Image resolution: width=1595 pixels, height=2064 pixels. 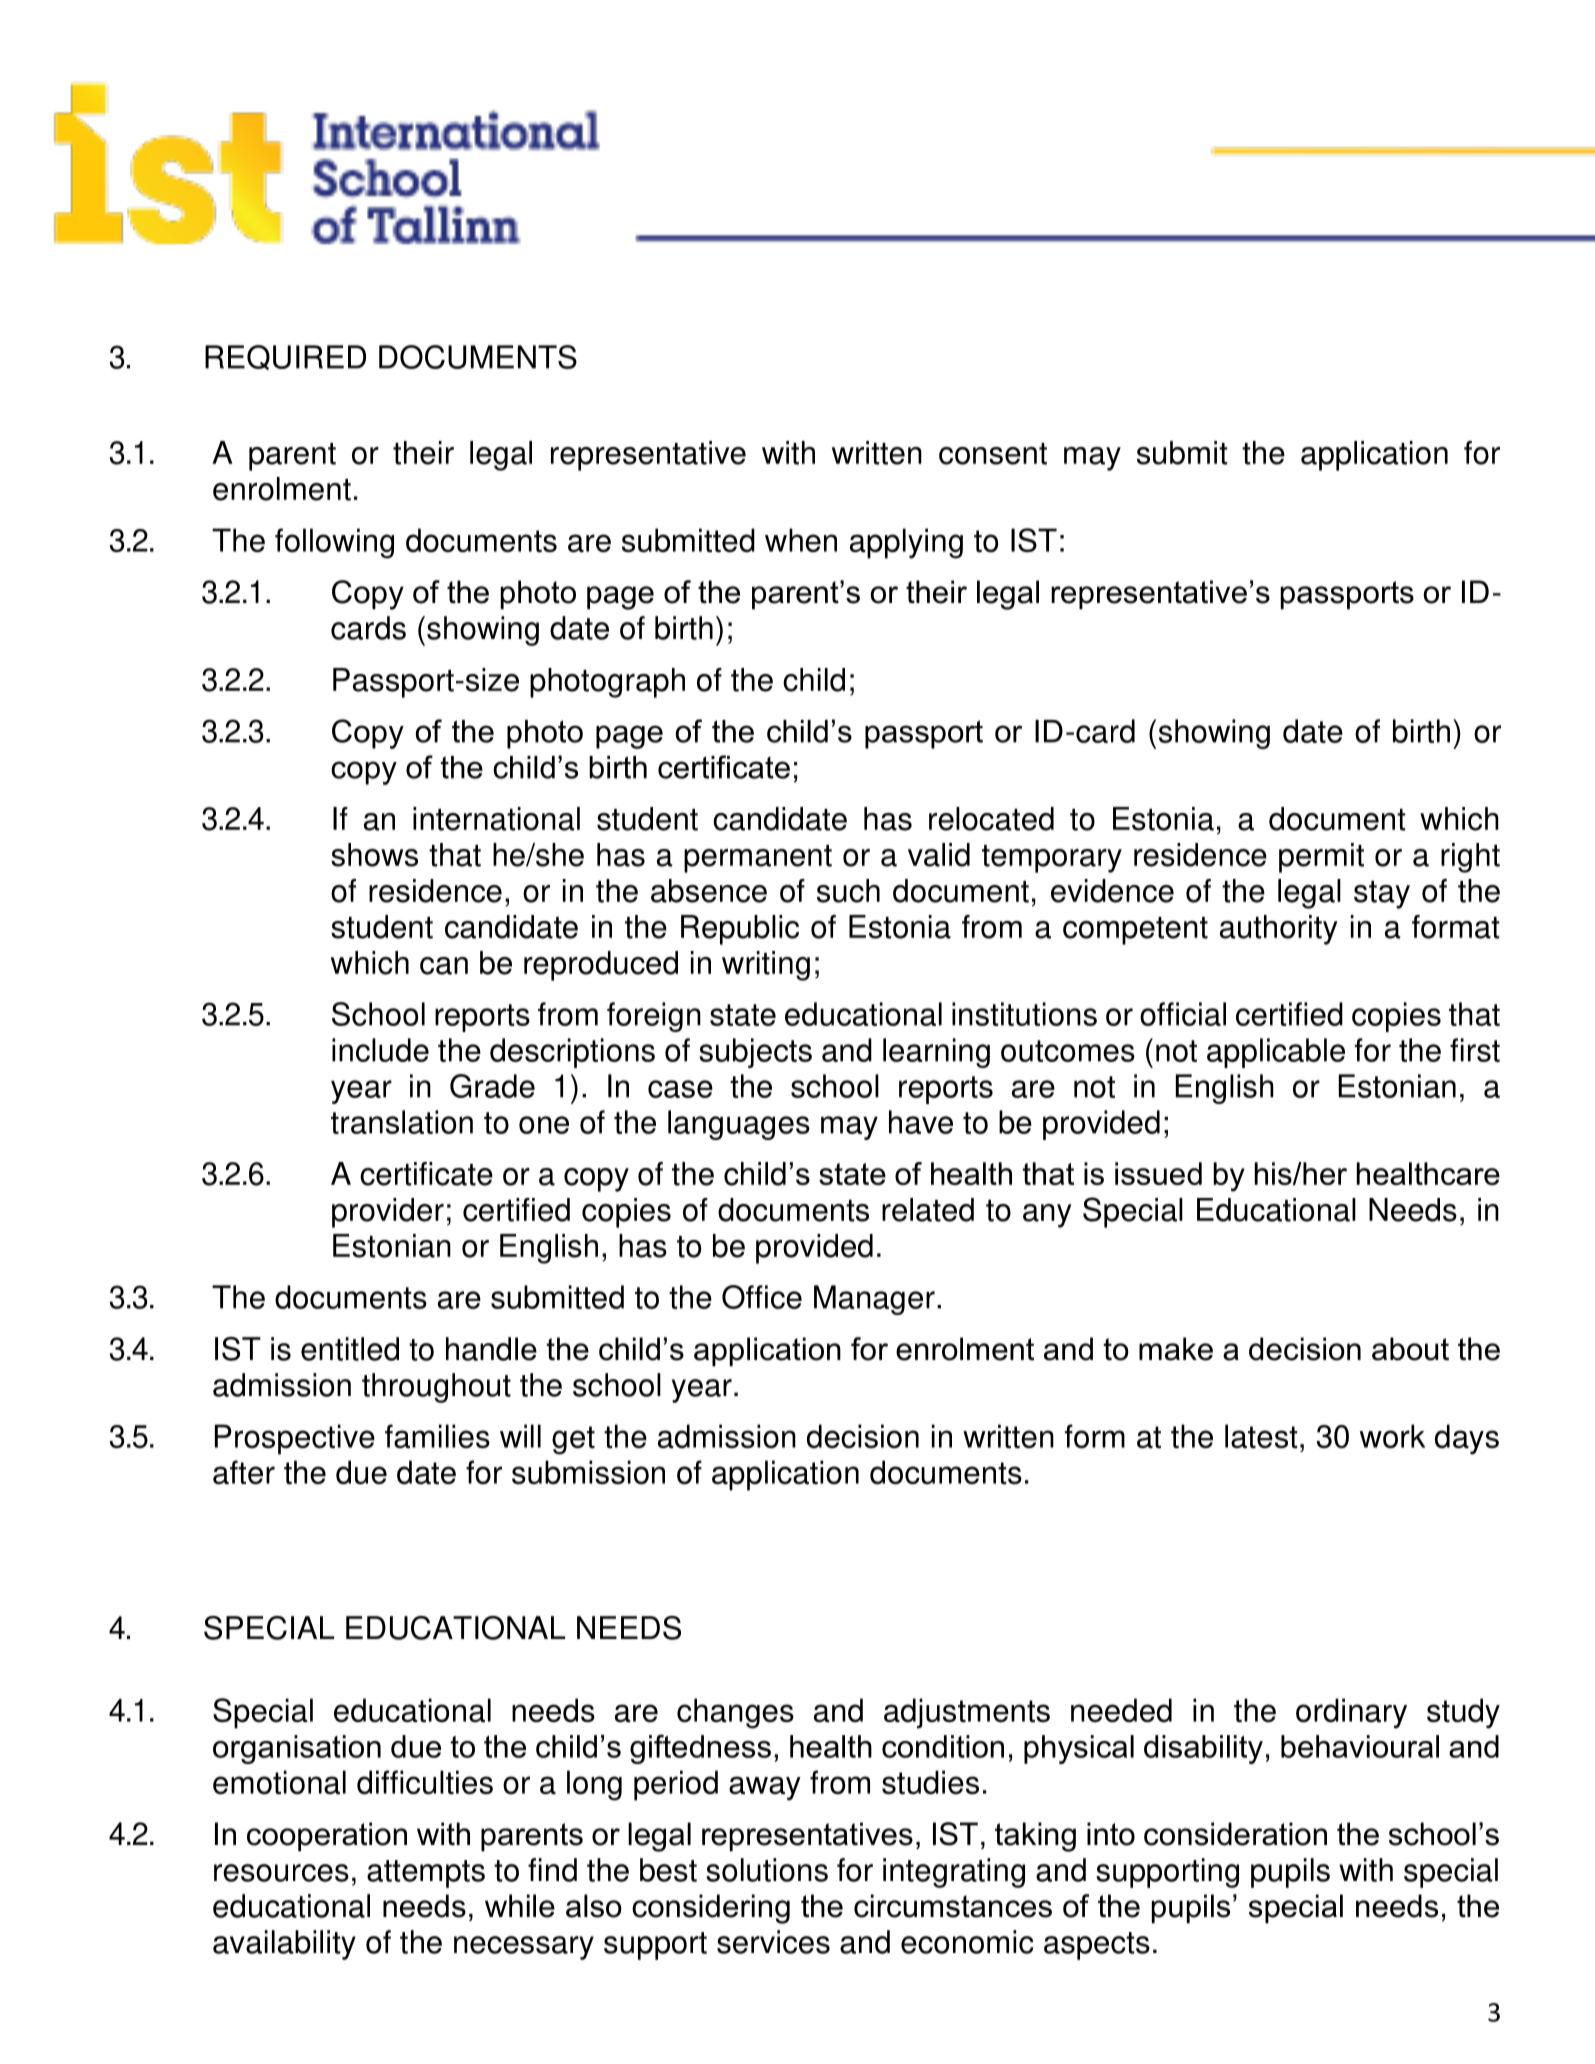 I want to click on REQUIRED, so click(x=285, y=357).
